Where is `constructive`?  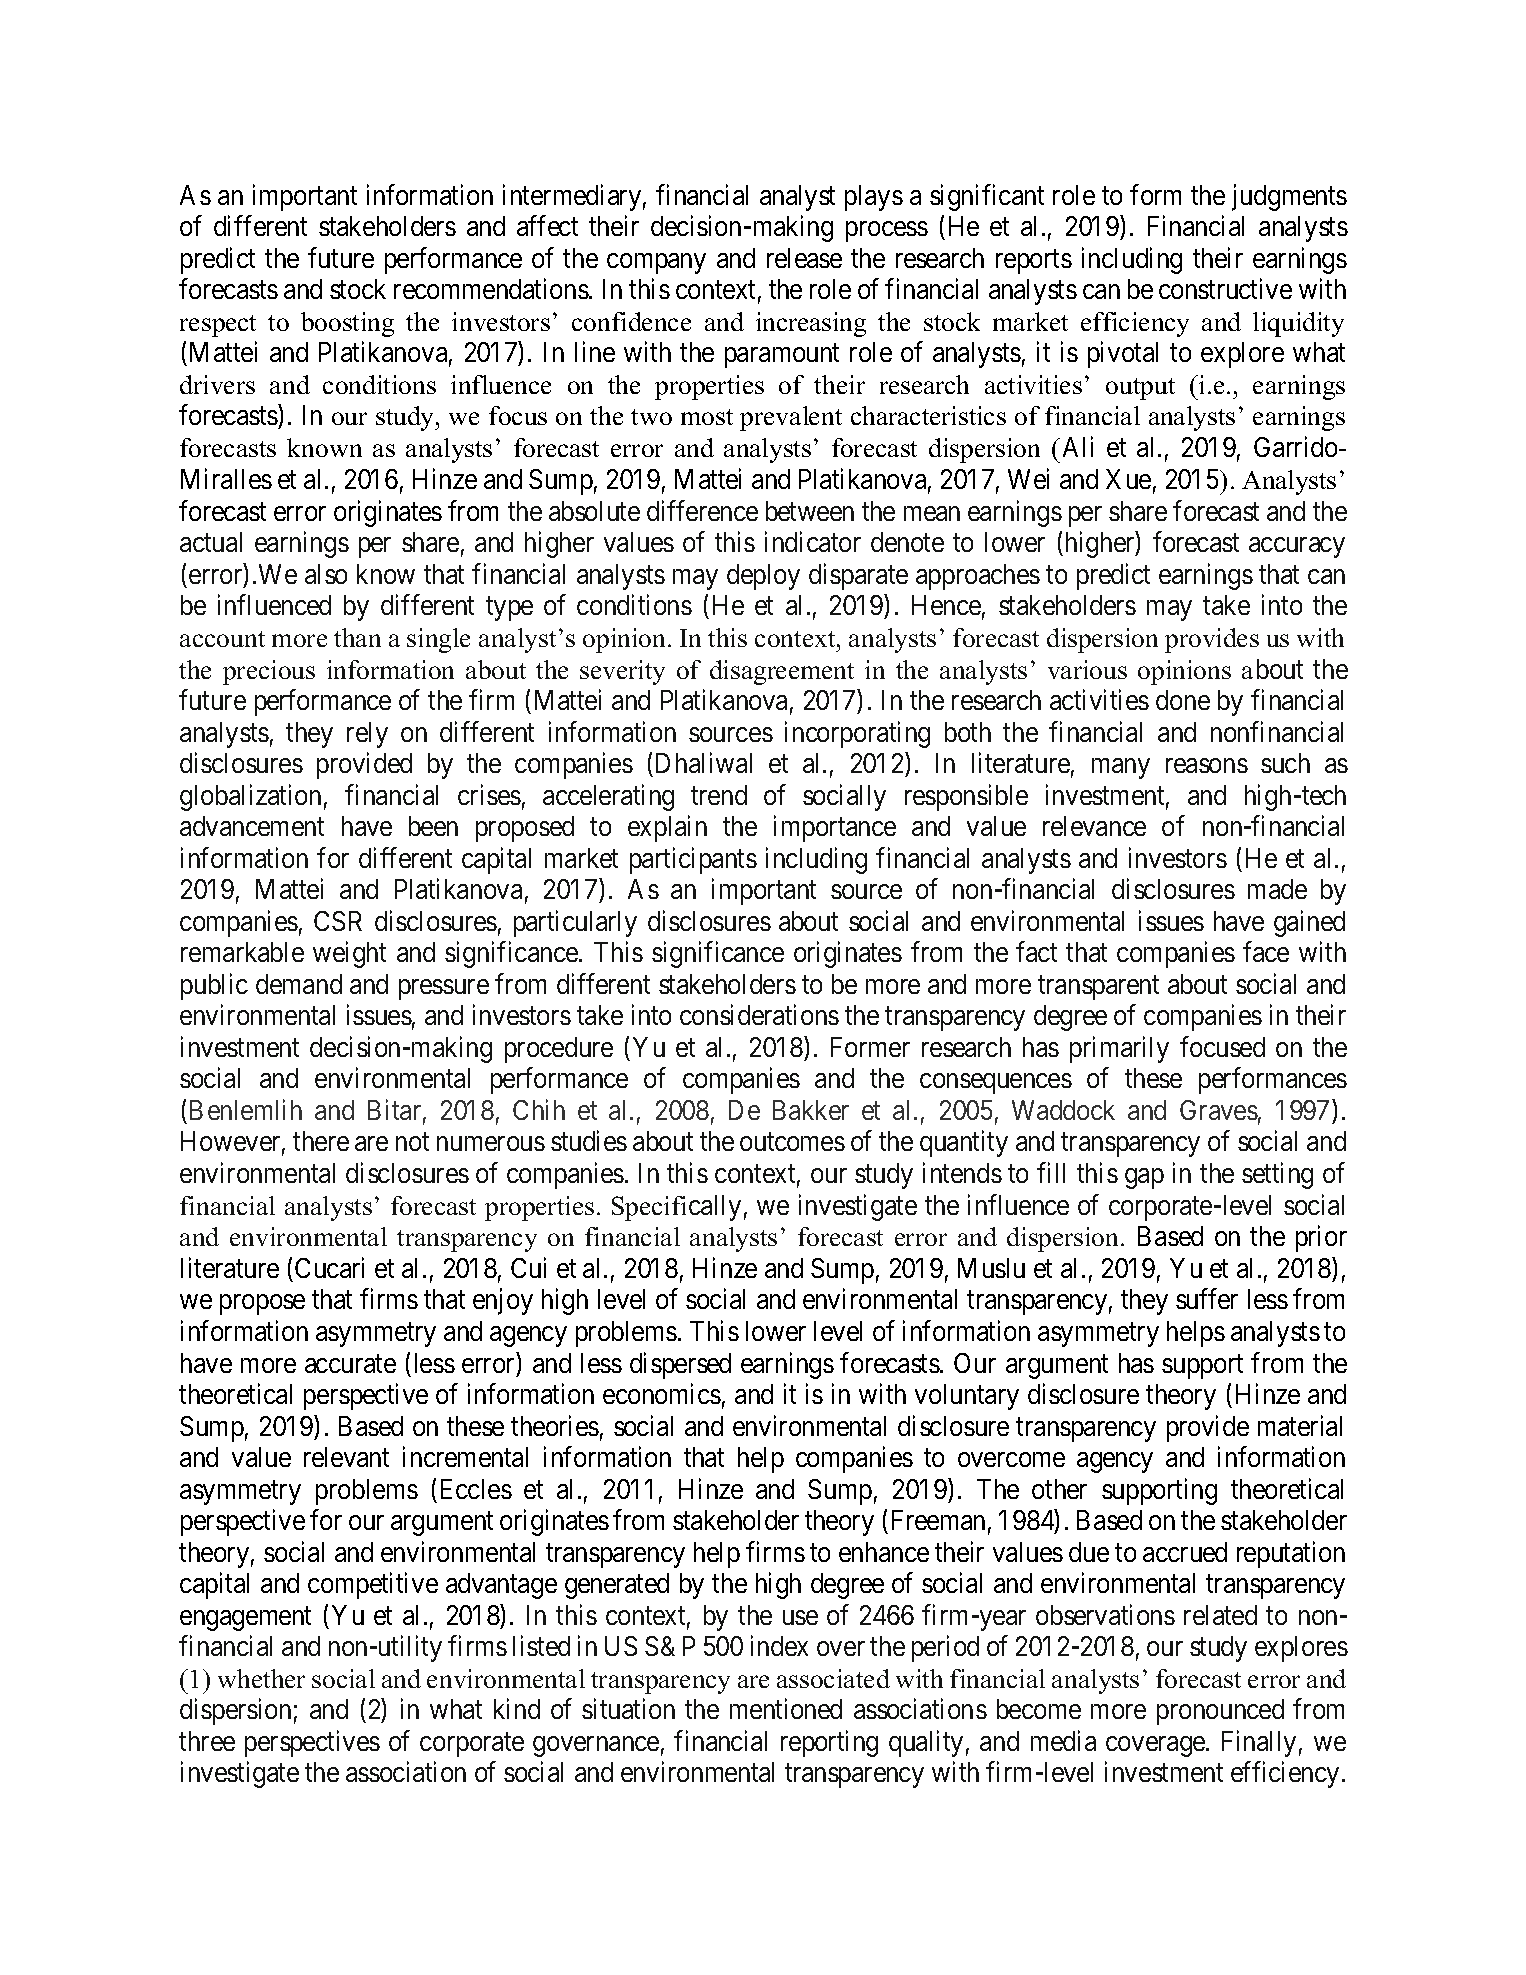
constructive is located at coordinates (1225, 288).
